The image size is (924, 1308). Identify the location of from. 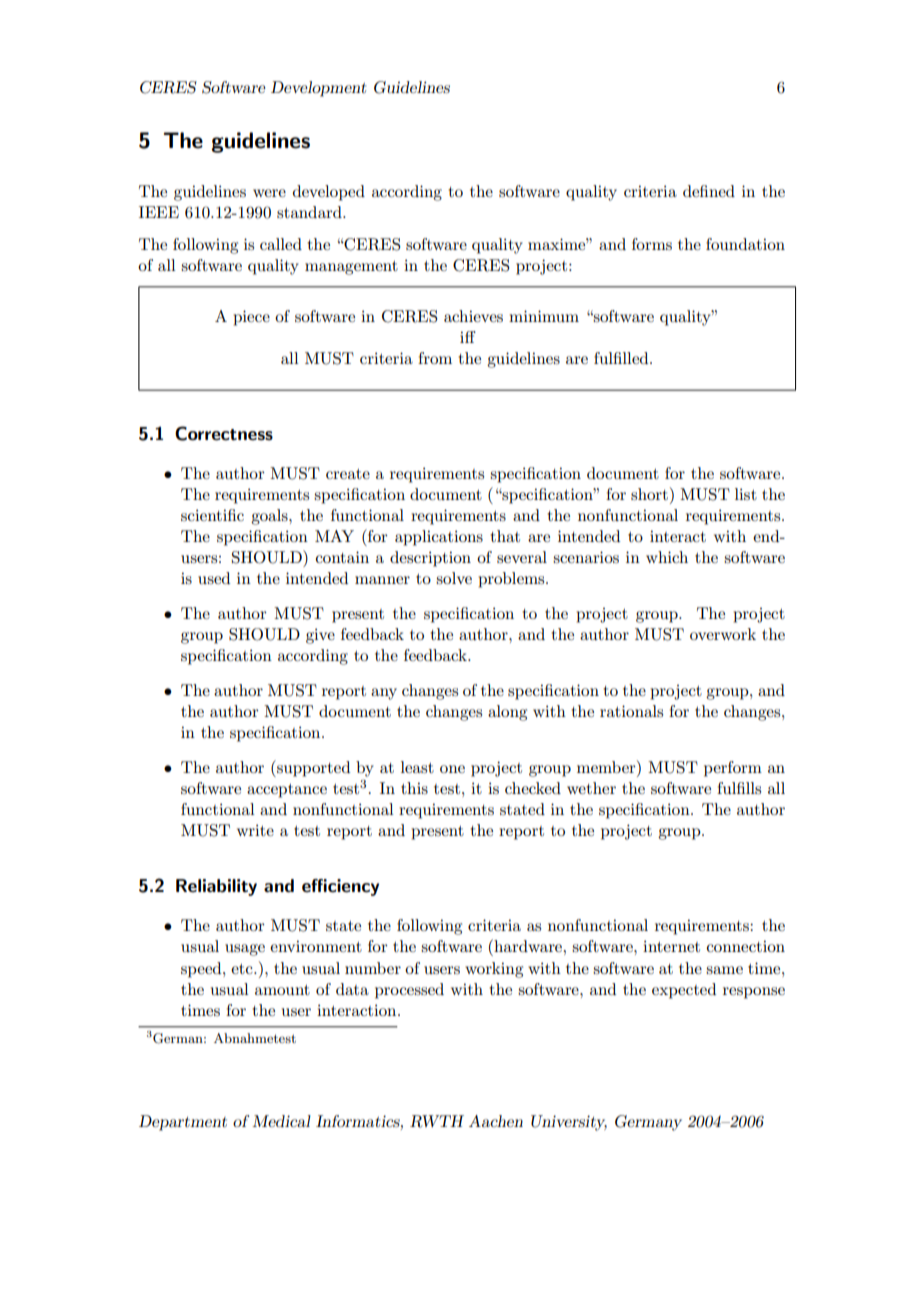
(435, 358).
